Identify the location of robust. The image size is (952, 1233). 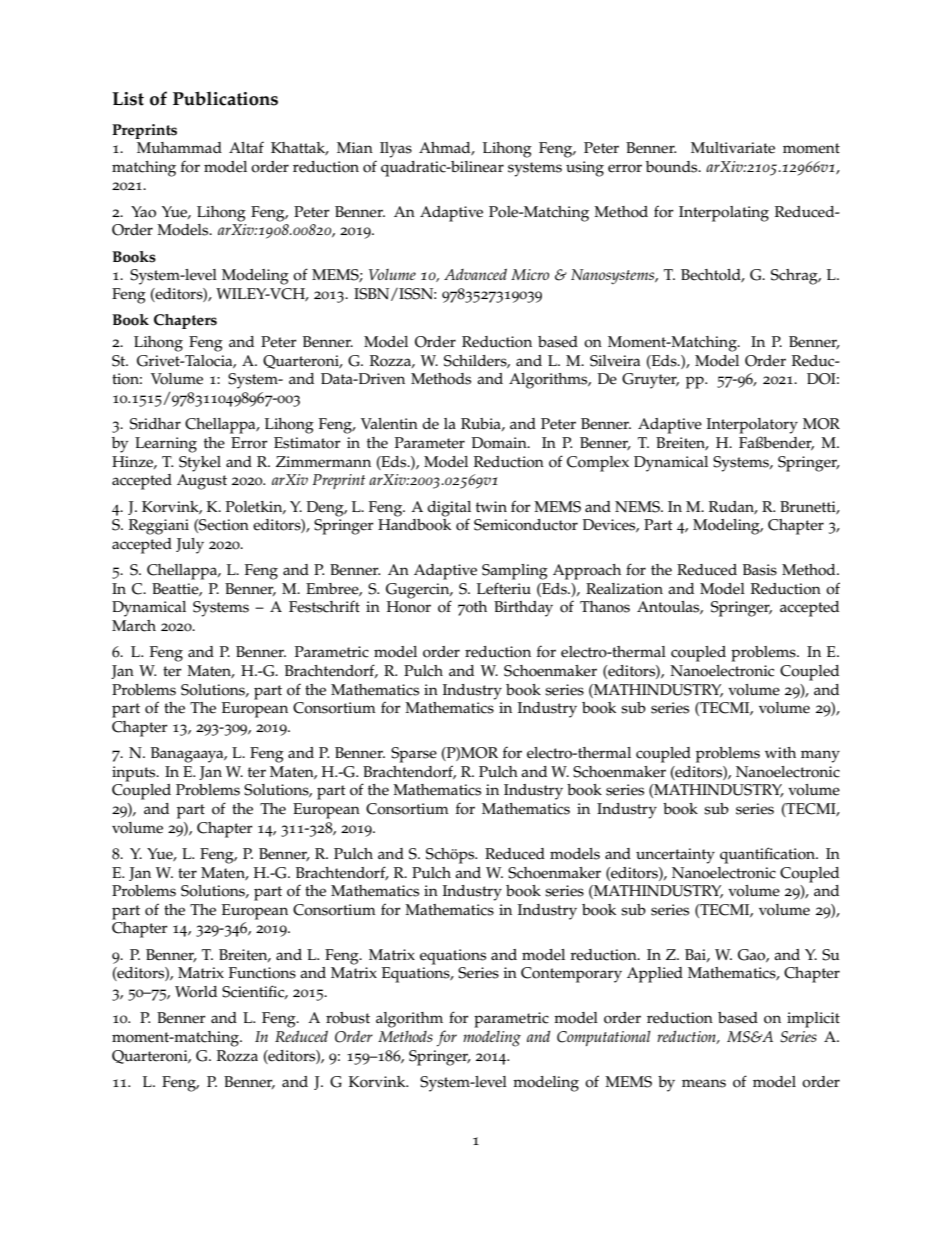
(348, 1018).
